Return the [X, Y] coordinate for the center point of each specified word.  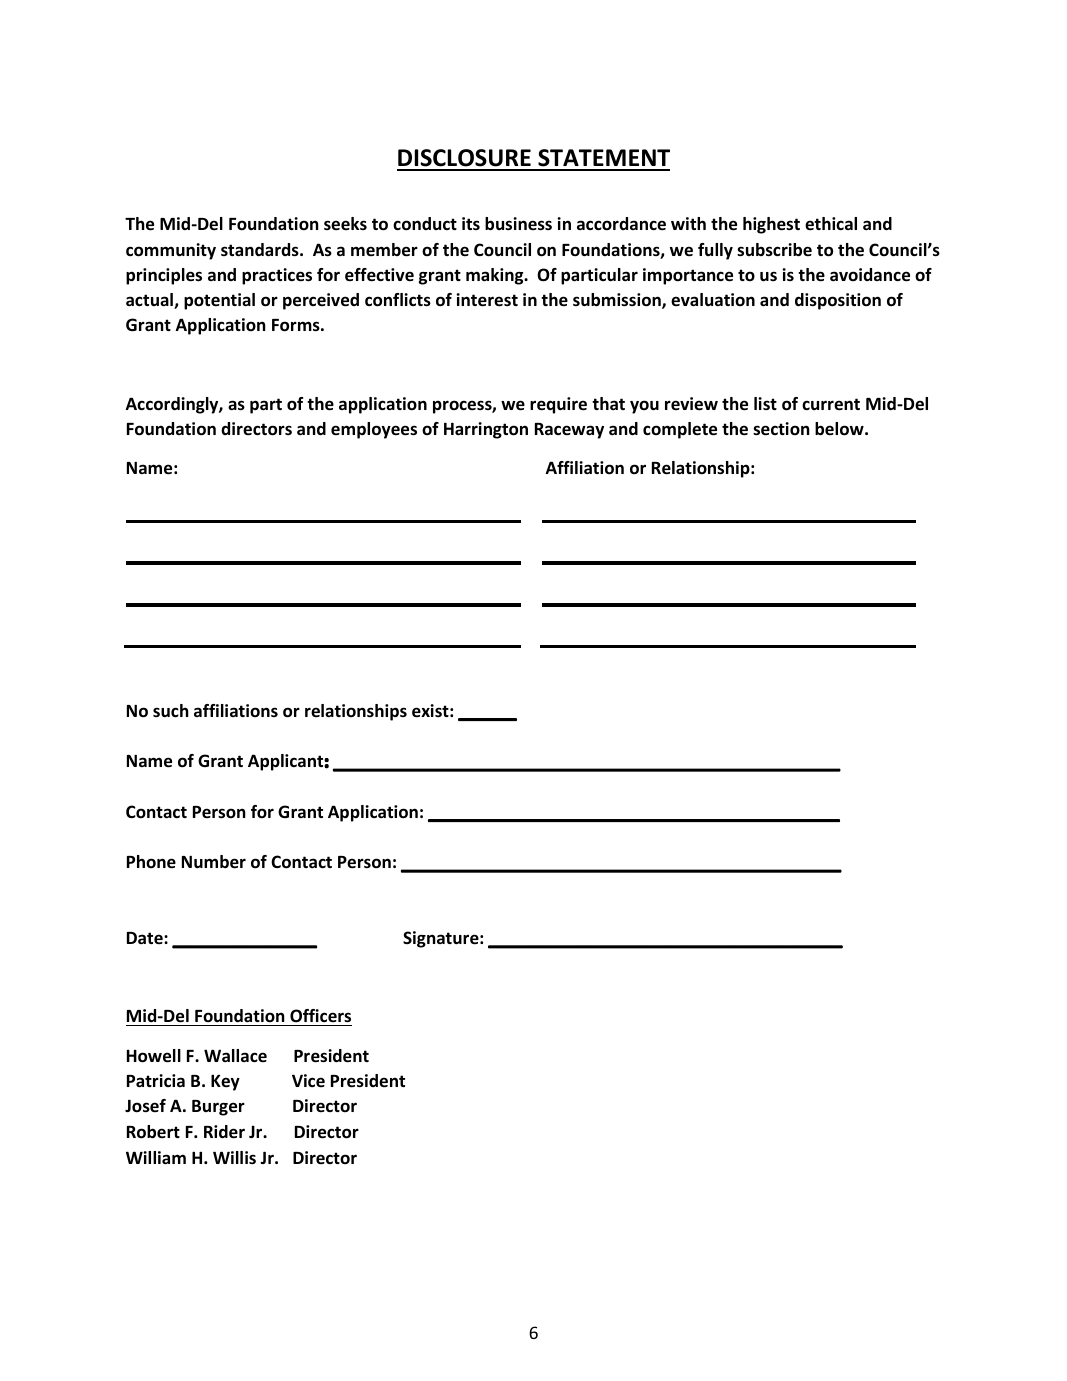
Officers [320, 1016]
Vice [308, 1081]
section [781, 429]
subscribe [774, 250]
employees [374, 430]
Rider [224, 1132]
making [496, 276]
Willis [234, 1157]
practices [277, 276]
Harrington [486, 430]
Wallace [235, 1056]
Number [214, 862]
